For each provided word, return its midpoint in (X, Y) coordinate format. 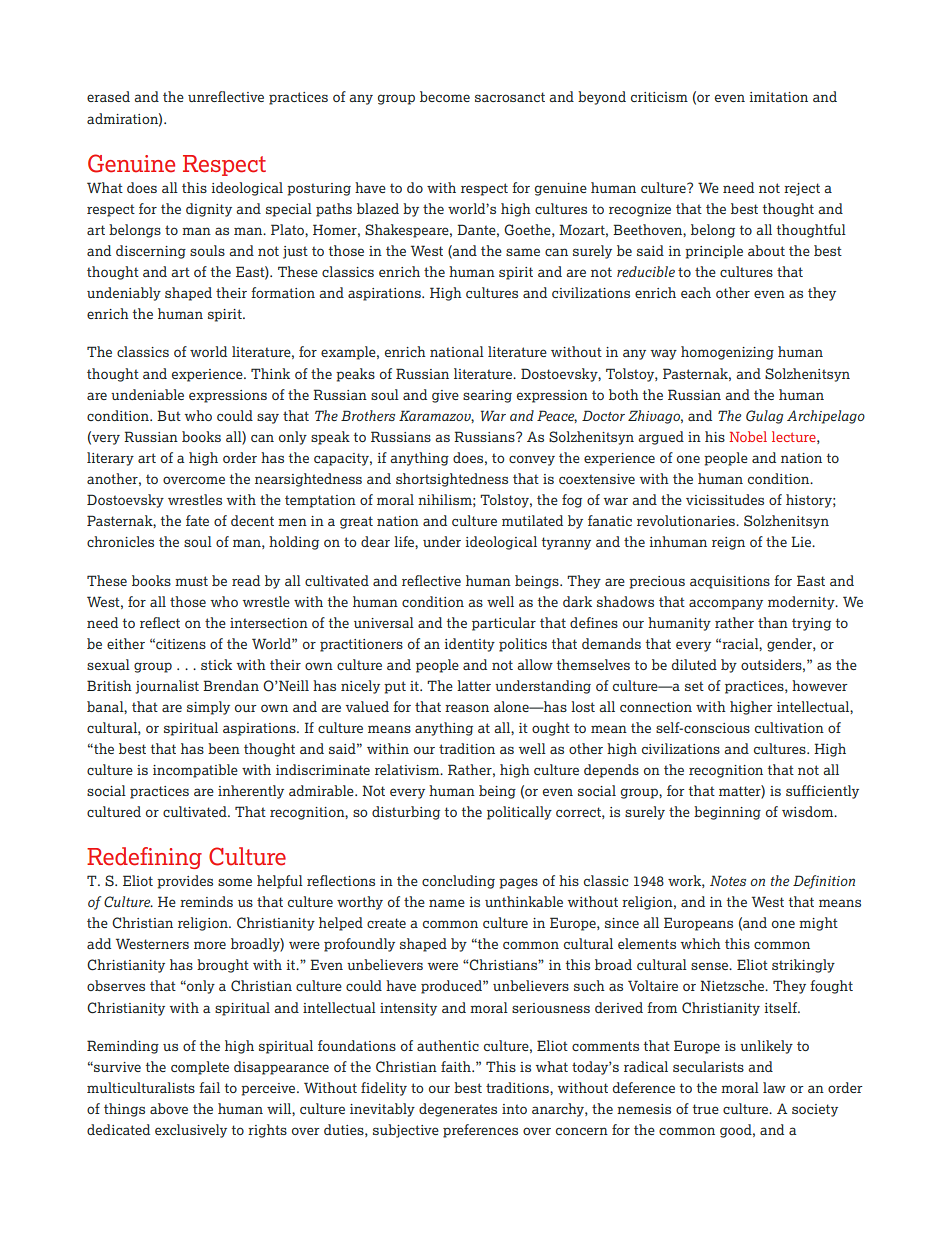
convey (532, 460)
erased (108, 96)
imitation (779, 97)
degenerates (458, 1110)
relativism (408, 769)
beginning (727, 813)
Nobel (748, 436)
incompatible (195, 771)
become (445, 96)
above (169, 1108)
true (705, 1109)
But (169, 415)
